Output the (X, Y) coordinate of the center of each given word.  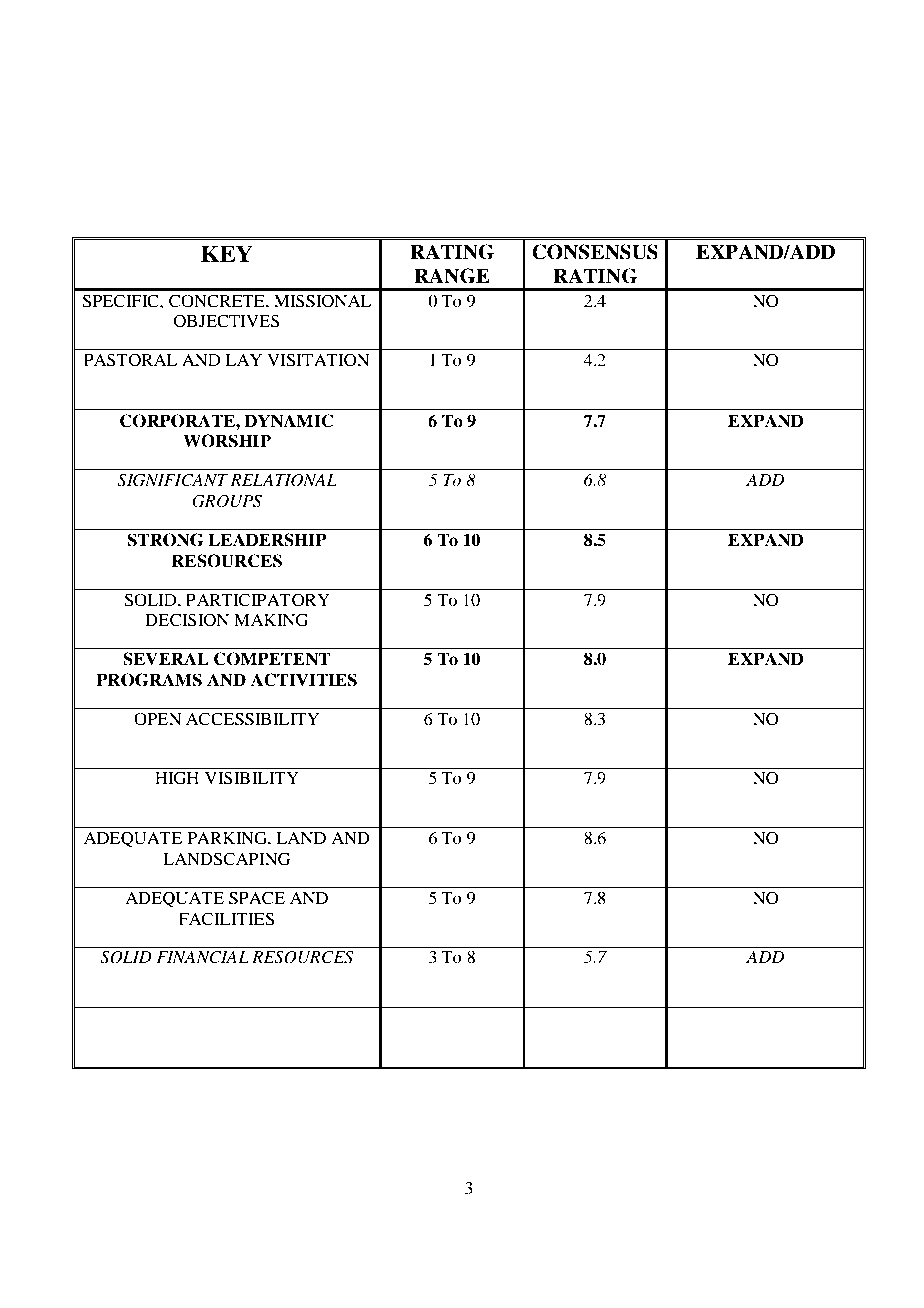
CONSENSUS (595, 252)
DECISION (187, 620)
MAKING (271, 620)
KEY (227, 253)
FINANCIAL (202, 957)
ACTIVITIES (304, 680)
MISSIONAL (322, 301)
